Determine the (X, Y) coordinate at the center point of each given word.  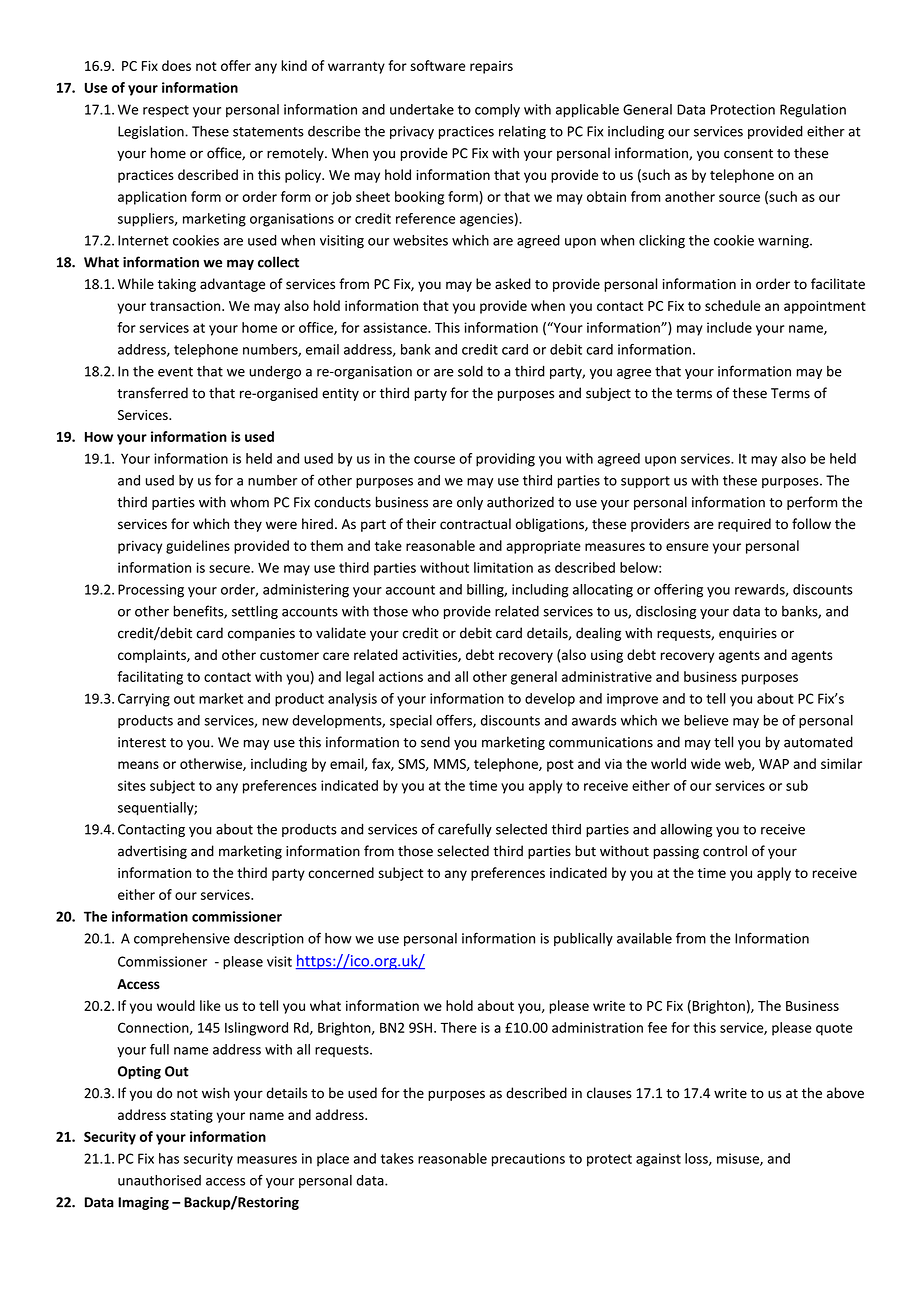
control (725, 851)
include (729, 327)
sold (470, 371)
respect (166, 111)
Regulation (813, 111)
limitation (503, 567)
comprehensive (182, 939)
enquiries (748, 634)
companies (261, 634)
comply (497, 111)
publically (583, 939)
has (169, 1158)
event (175, 372)
